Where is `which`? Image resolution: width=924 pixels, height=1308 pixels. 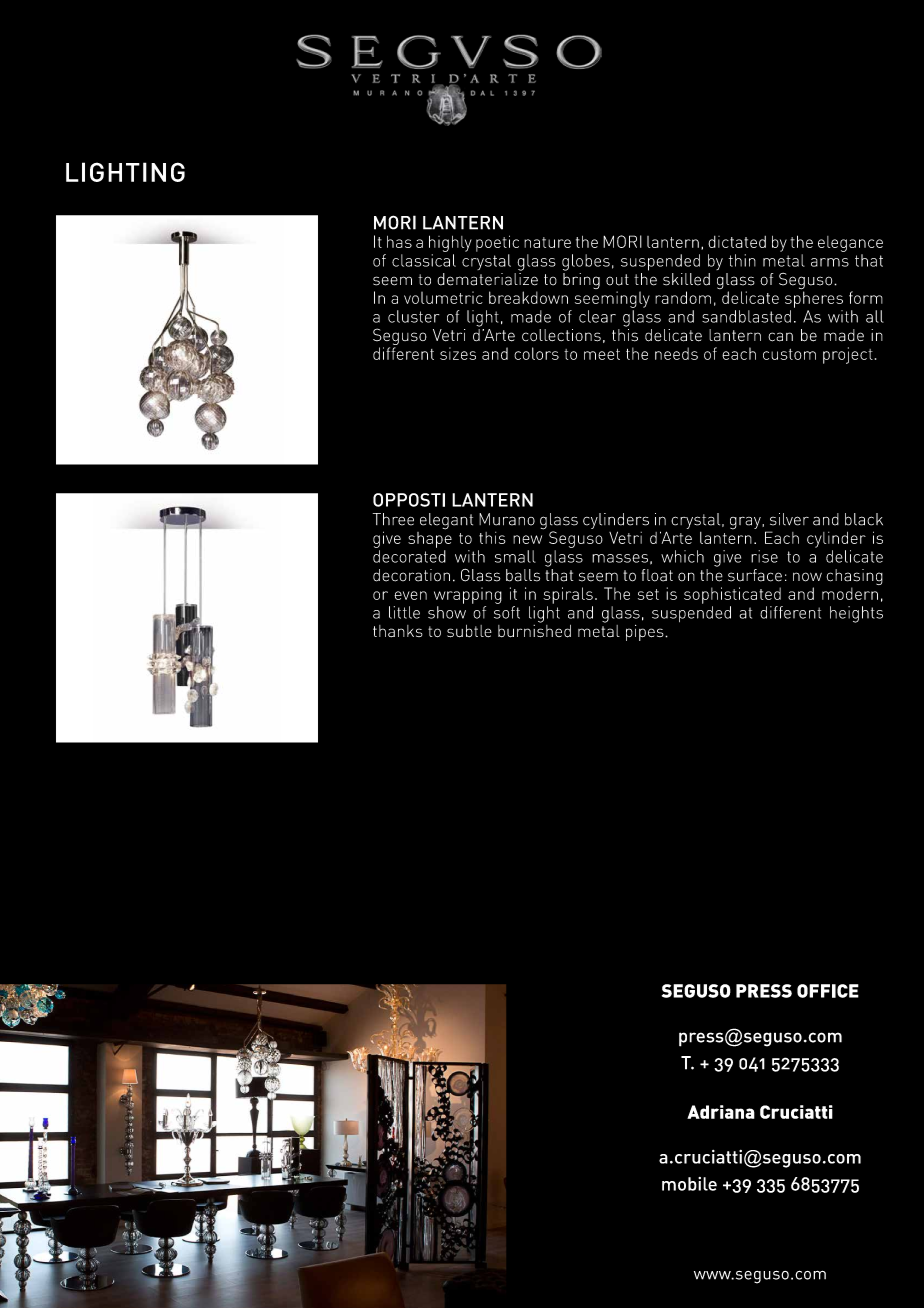 which is located at coordinates (682, 556).
